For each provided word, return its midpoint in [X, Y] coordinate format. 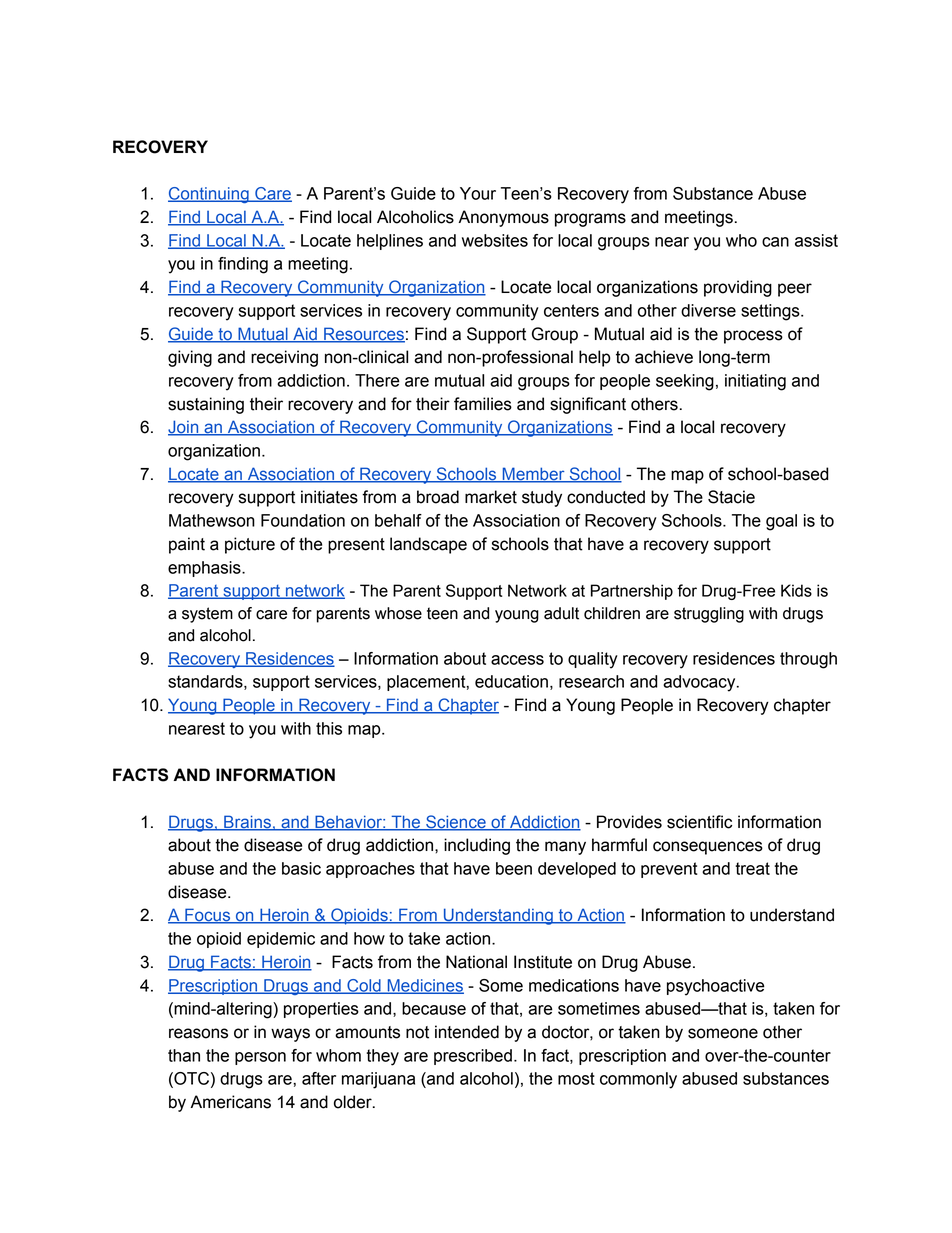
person [260, 1058]
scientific [699, 822]
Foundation [303, 520]
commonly [638, 1080]
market [491, 497]
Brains [247, 822]
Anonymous [503, 218]
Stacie [731, 497]
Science [456, 822]
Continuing [209, 195]
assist [816, 240]
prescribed [473, 1057]
